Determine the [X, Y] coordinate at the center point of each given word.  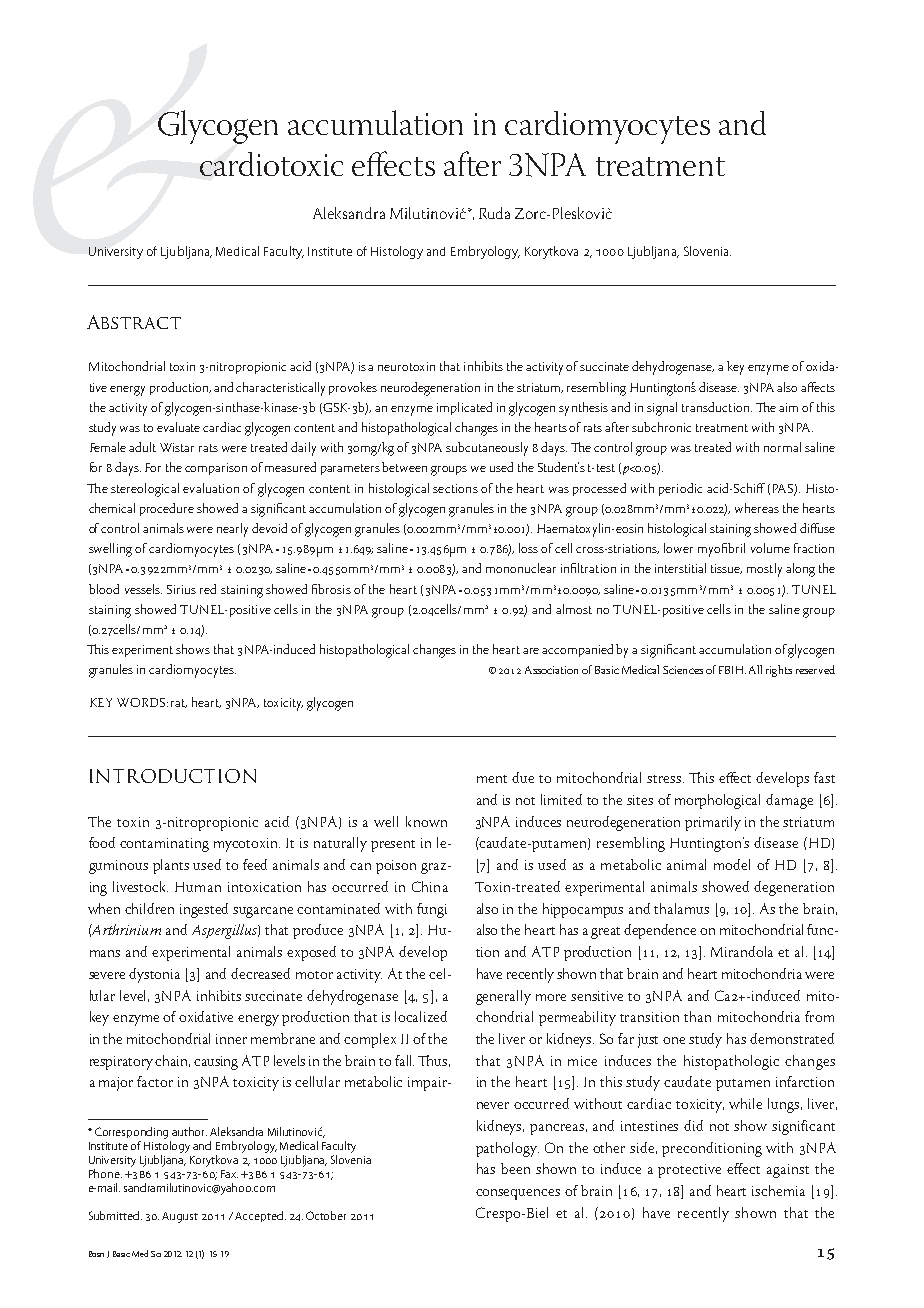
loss [528, 548]
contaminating [164, 845]
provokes [353, 388]
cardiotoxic [271, 164]
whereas [757, 508]
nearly [232, 530]
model [732, 864]
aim [788, 407]
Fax [229, 1174]
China [430, 886]
